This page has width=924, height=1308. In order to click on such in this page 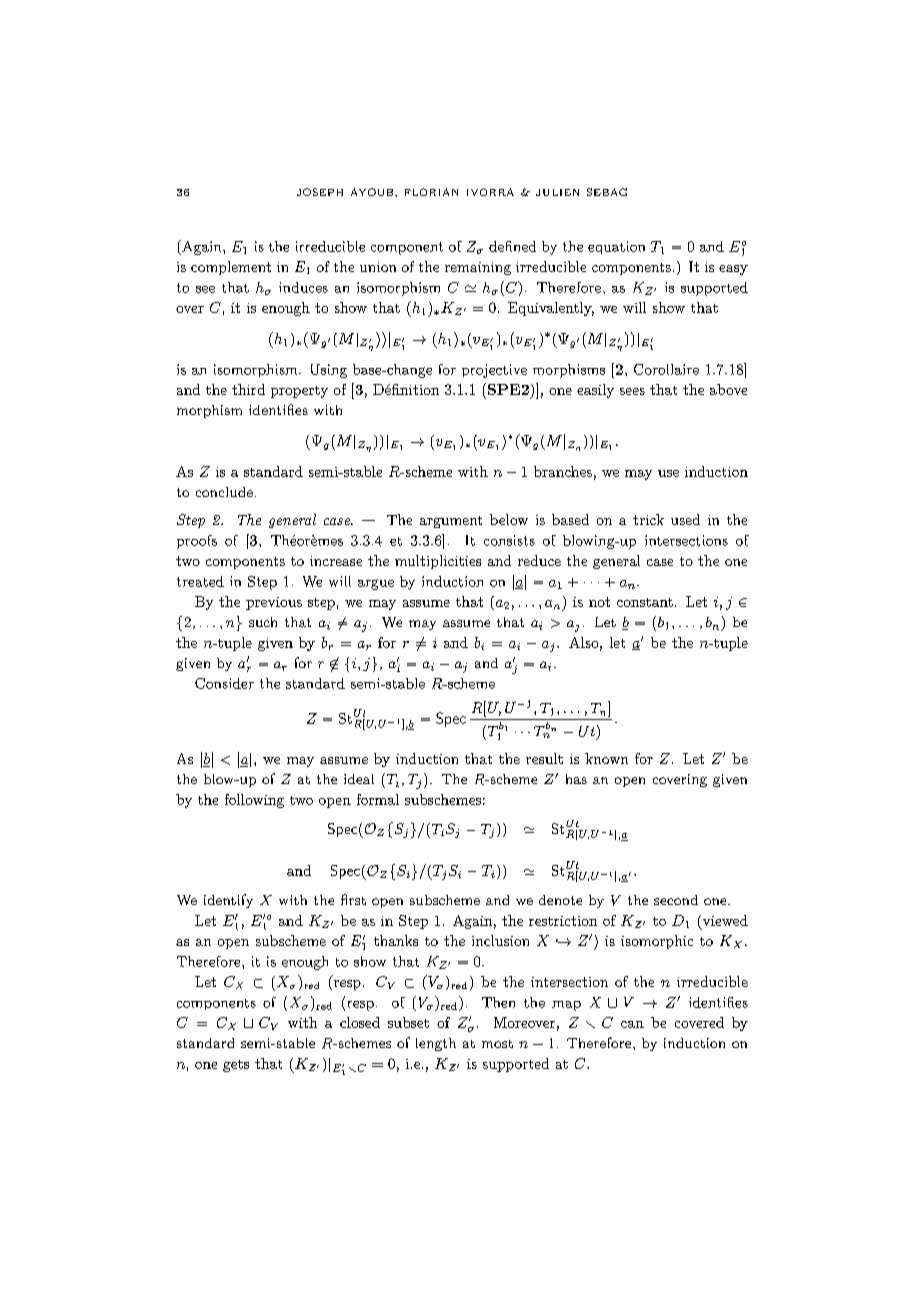, I will do `click(263, 622)`.
